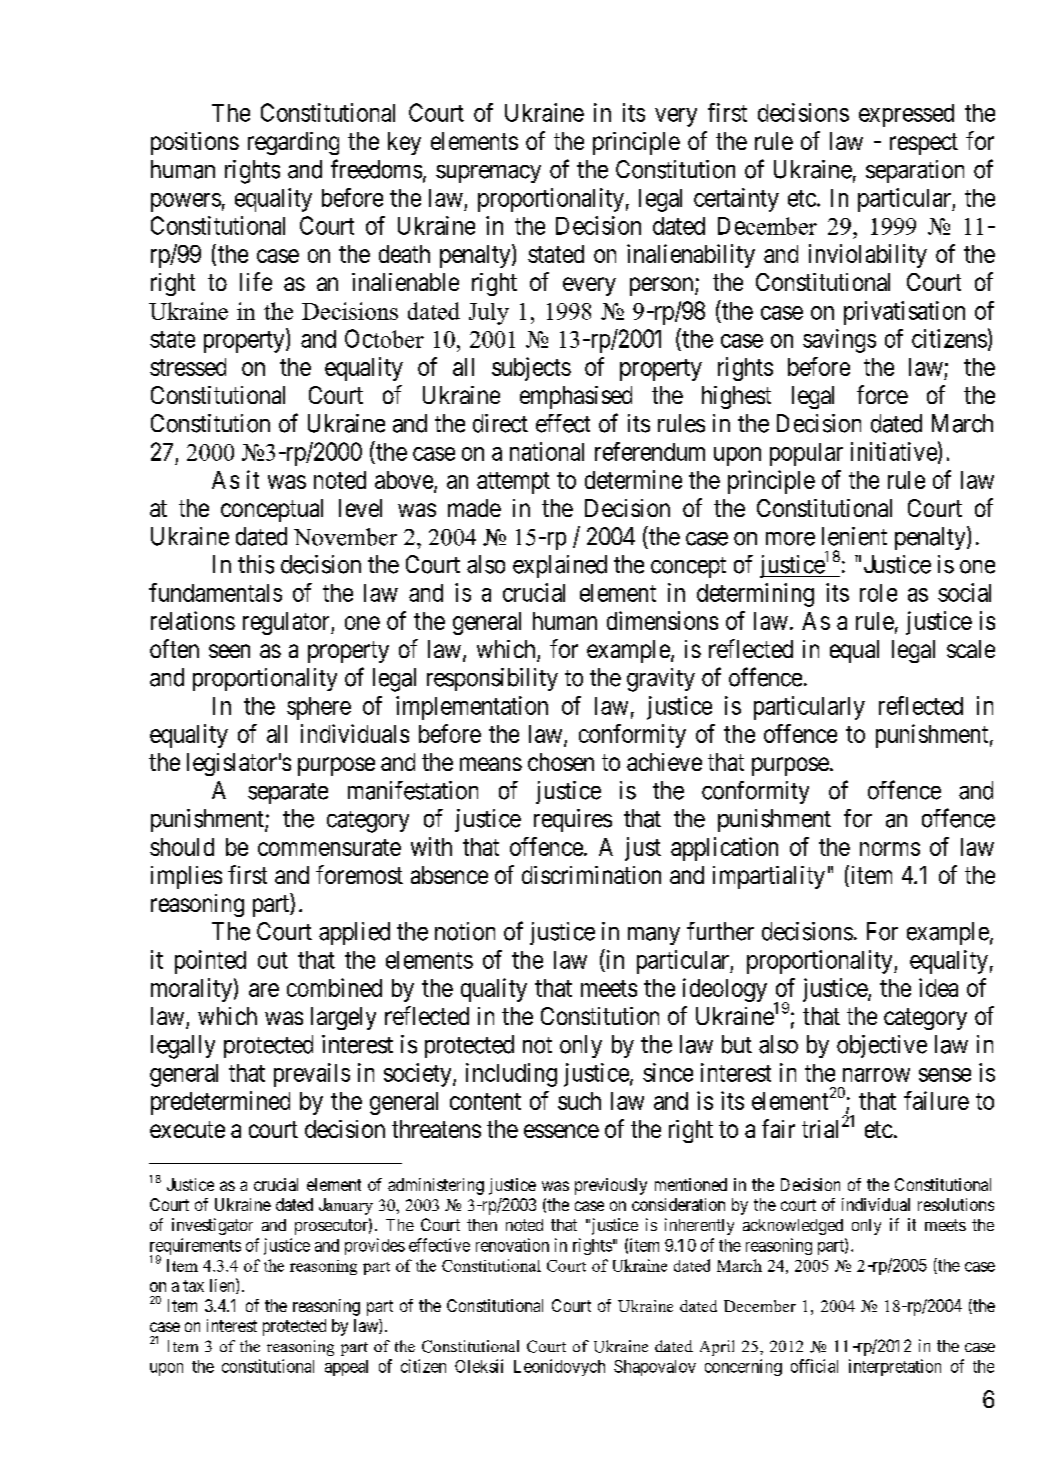 The image size is (1044, 1476). Describe the element at coordinates (890, 849) in the screenshot. I see `norms` at that location.
